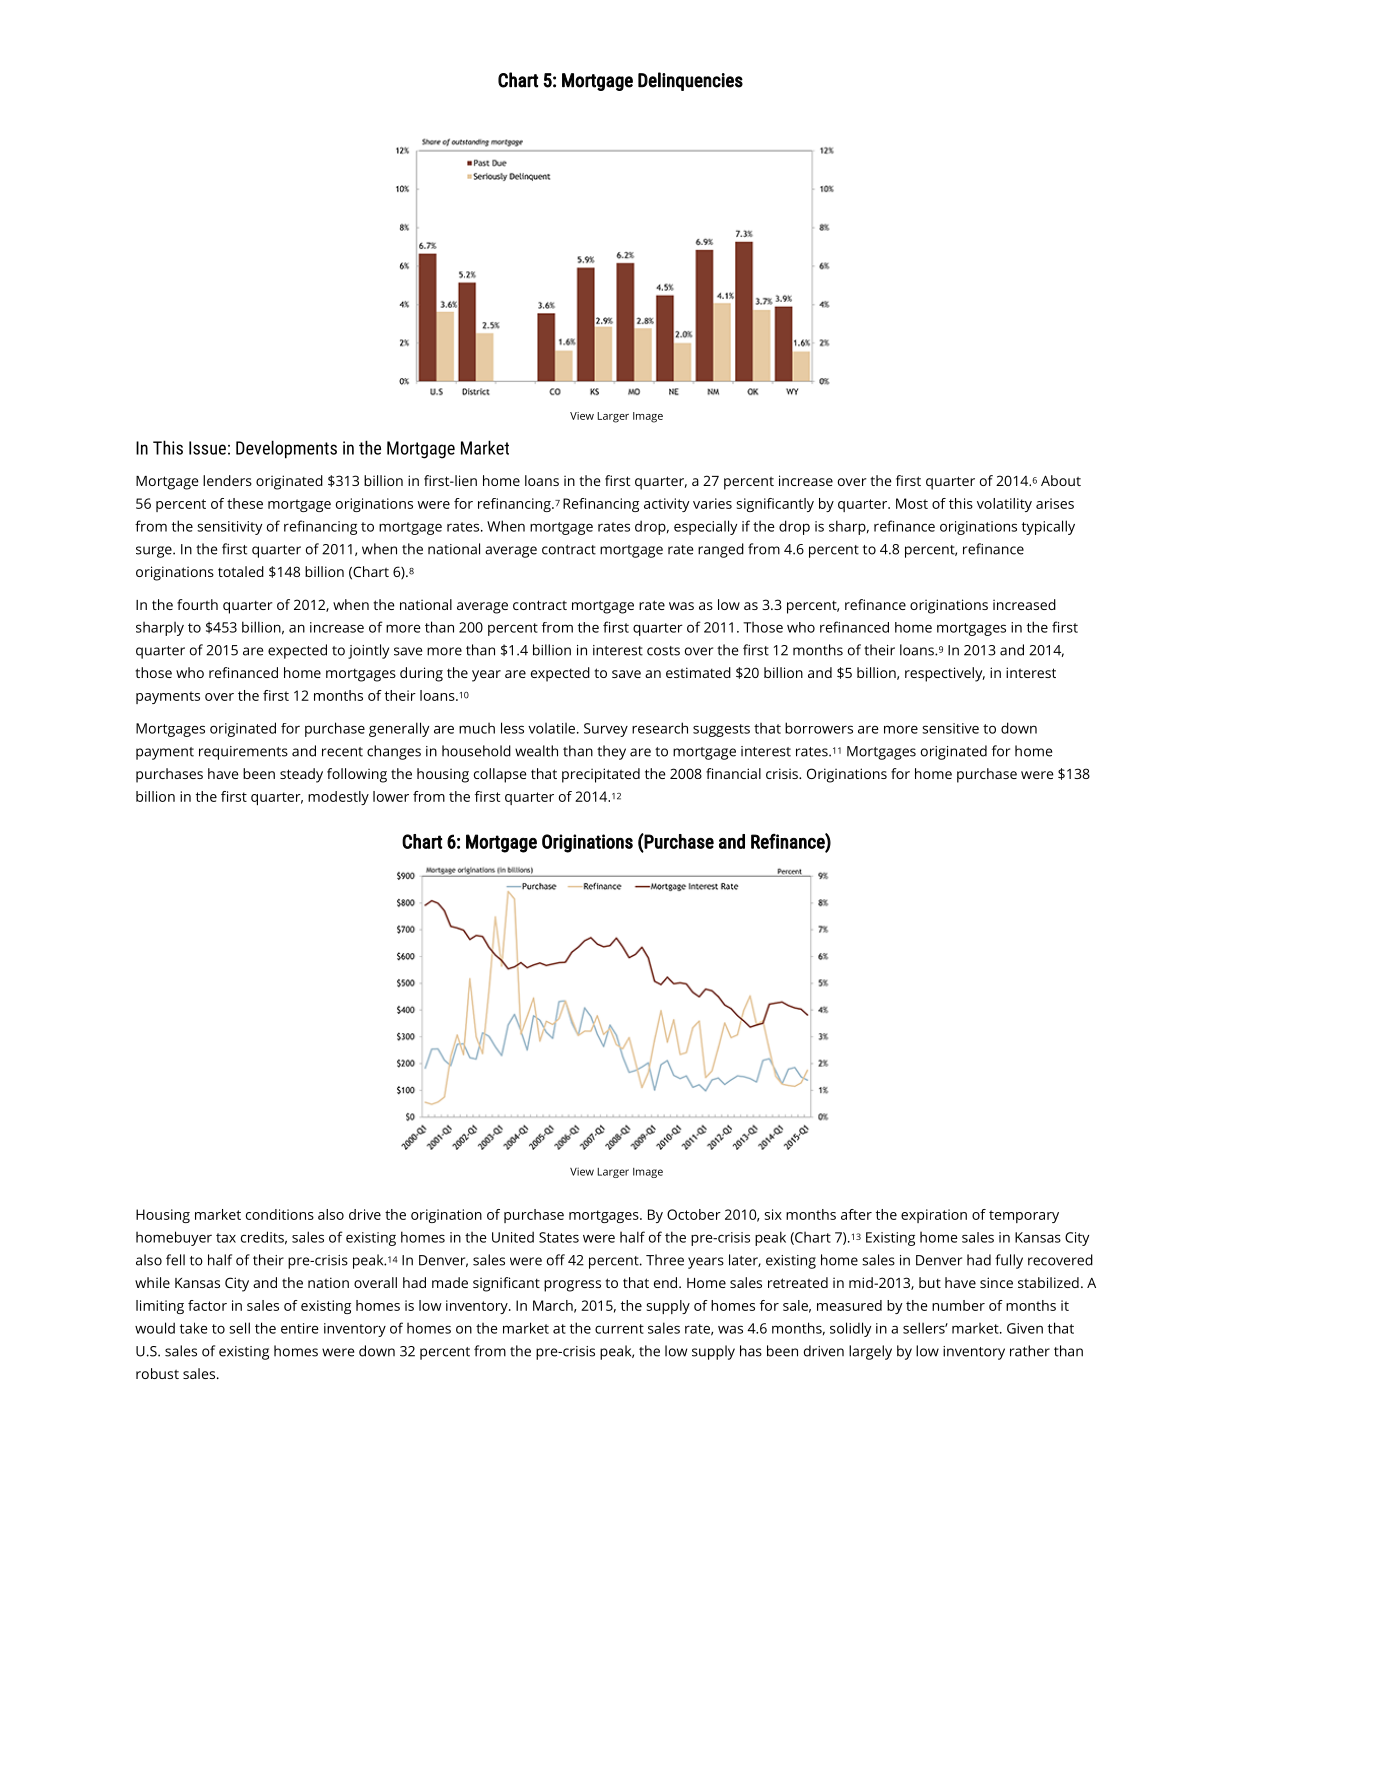 This screenshot has height=1787, width=1381. What do you see at coordinates (619, 1329) in the screenshot?
I see `current` at bounding box center [619, 1329].
